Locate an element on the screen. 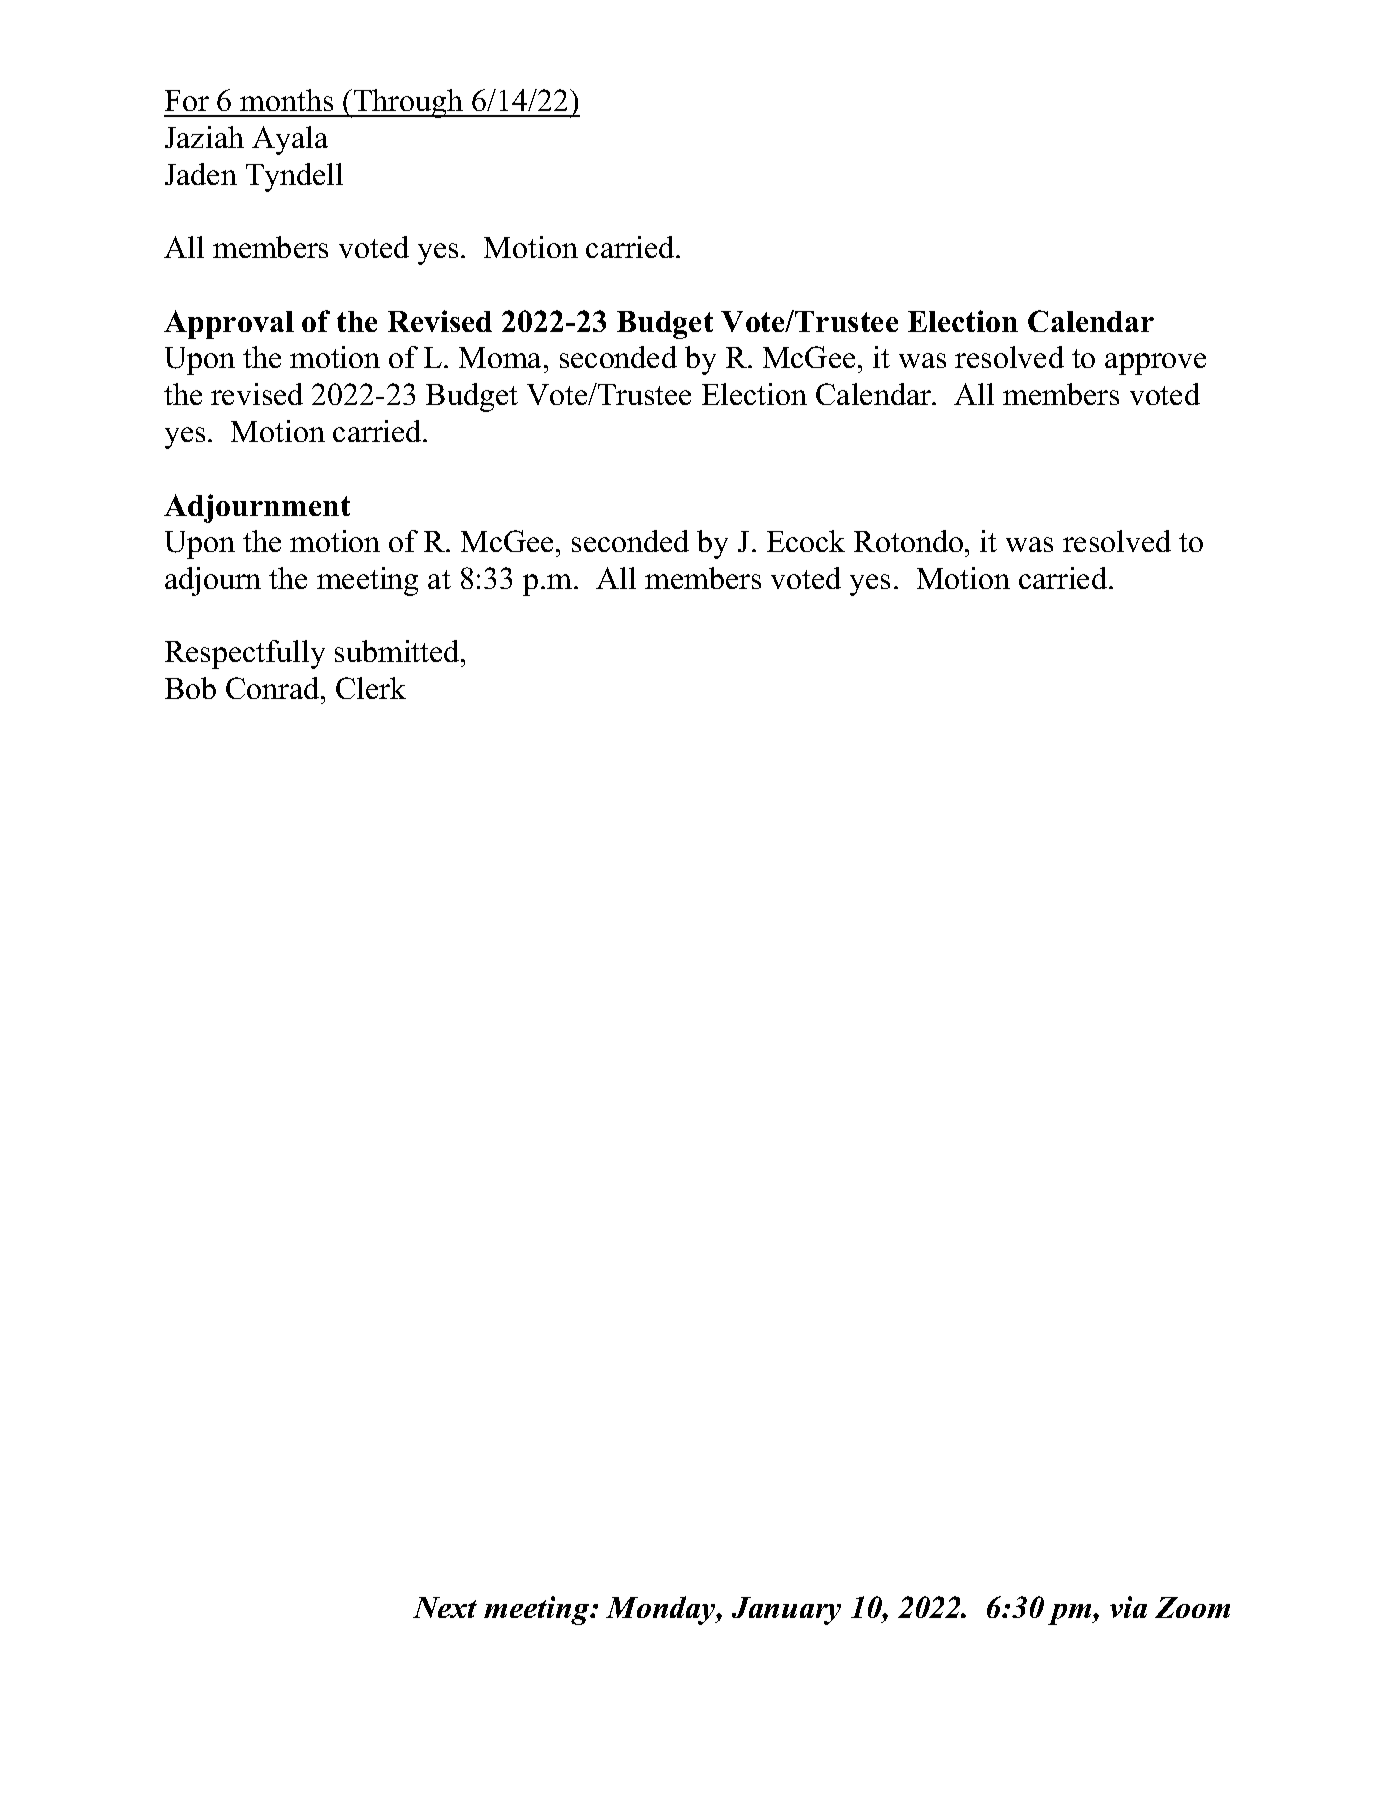 The width and height of the screenshot is (1397, 1808). submitted is located at coordinates (398, 651).
